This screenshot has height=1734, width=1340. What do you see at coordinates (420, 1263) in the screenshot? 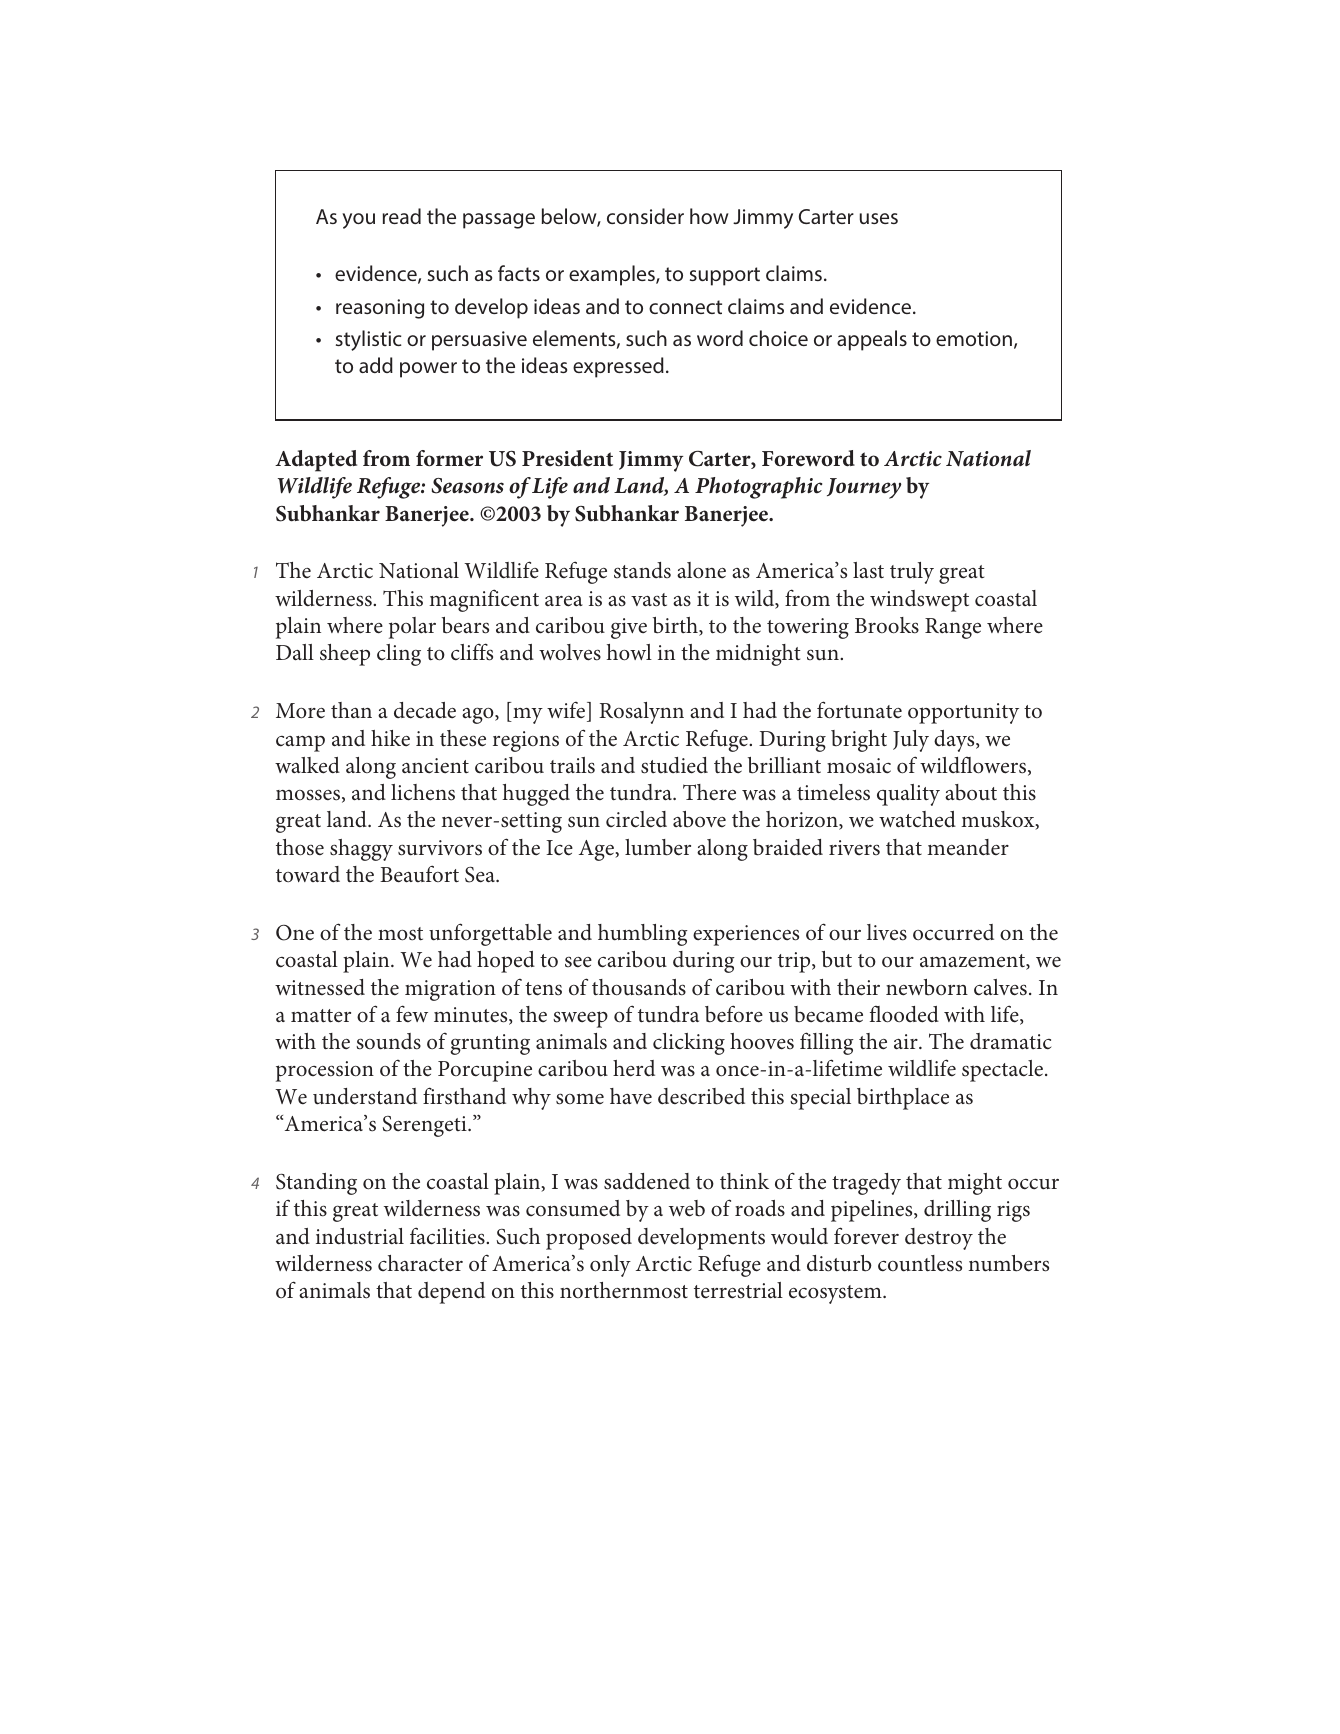
I see `character` at bounding box center [420, 1263].
